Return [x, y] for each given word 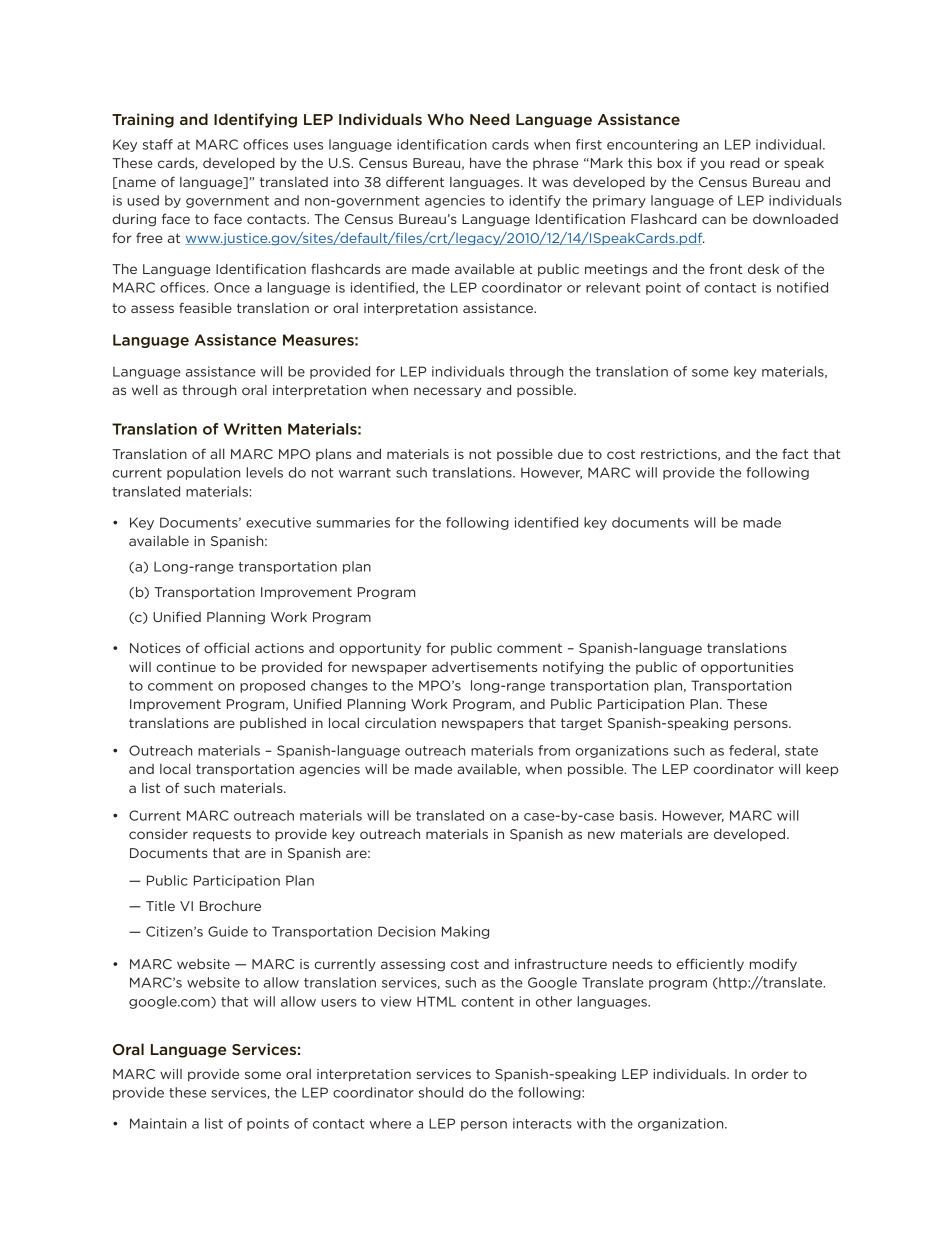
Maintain [158, 1123]
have [485, 162]
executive [278, 522]
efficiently [710, 965]
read [745, 163]
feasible [205, 307]
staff [158, 144]
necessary [447, 392]
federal [753, 751]
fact [795, 453]
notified [802, 287]
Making [465, 932]
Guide [228, 931]
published [273, 723]
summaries [353, 522]
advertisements [484, 667]
